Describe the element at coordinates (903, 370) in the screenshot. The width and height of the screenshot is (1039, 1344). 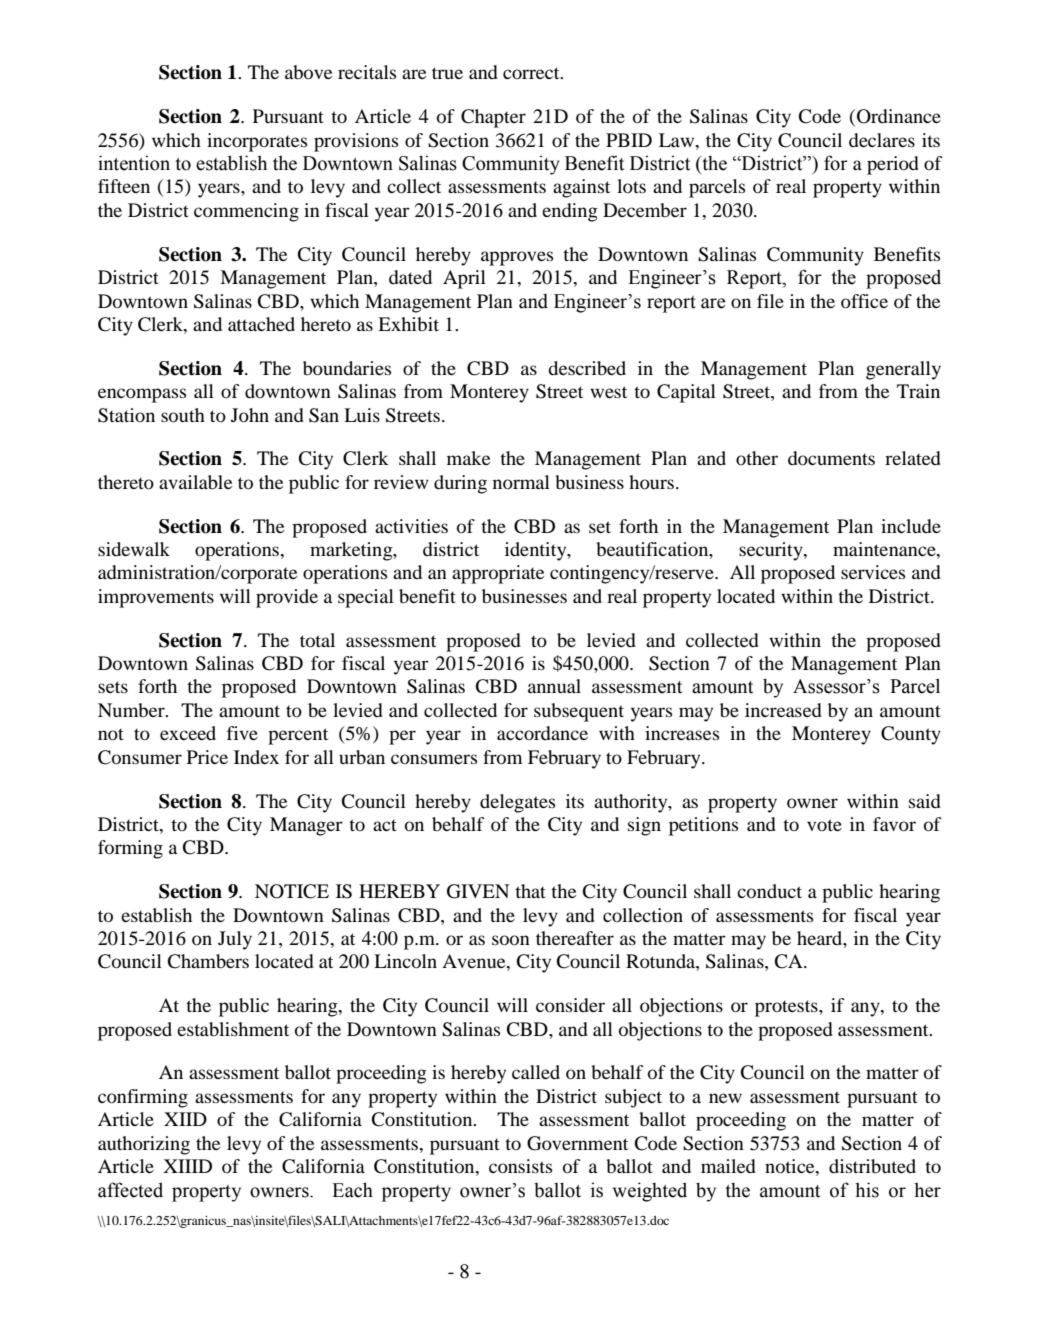
I see `generally` at that location.
